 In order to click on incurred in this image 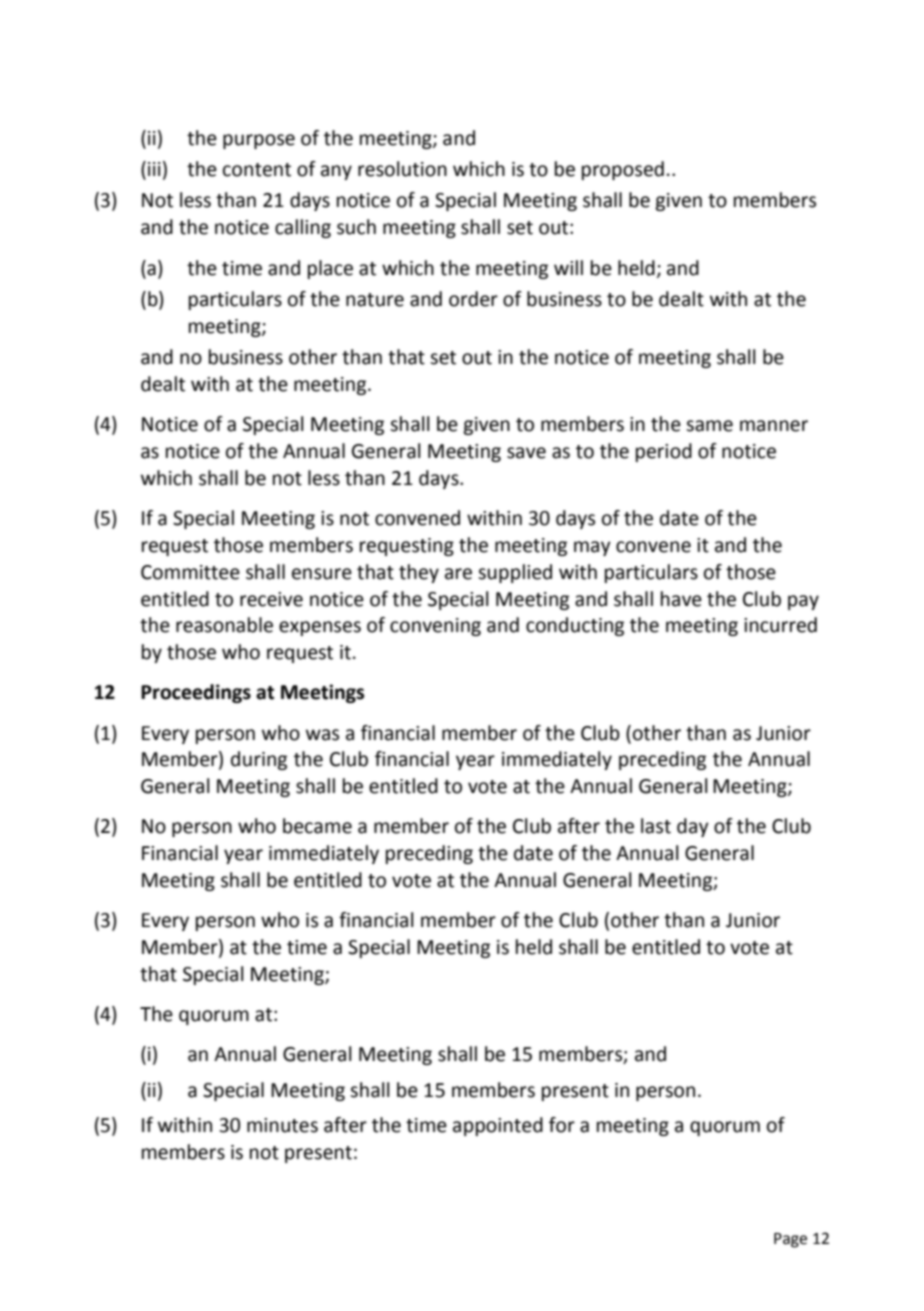, I will do `click(780, 625)`.
